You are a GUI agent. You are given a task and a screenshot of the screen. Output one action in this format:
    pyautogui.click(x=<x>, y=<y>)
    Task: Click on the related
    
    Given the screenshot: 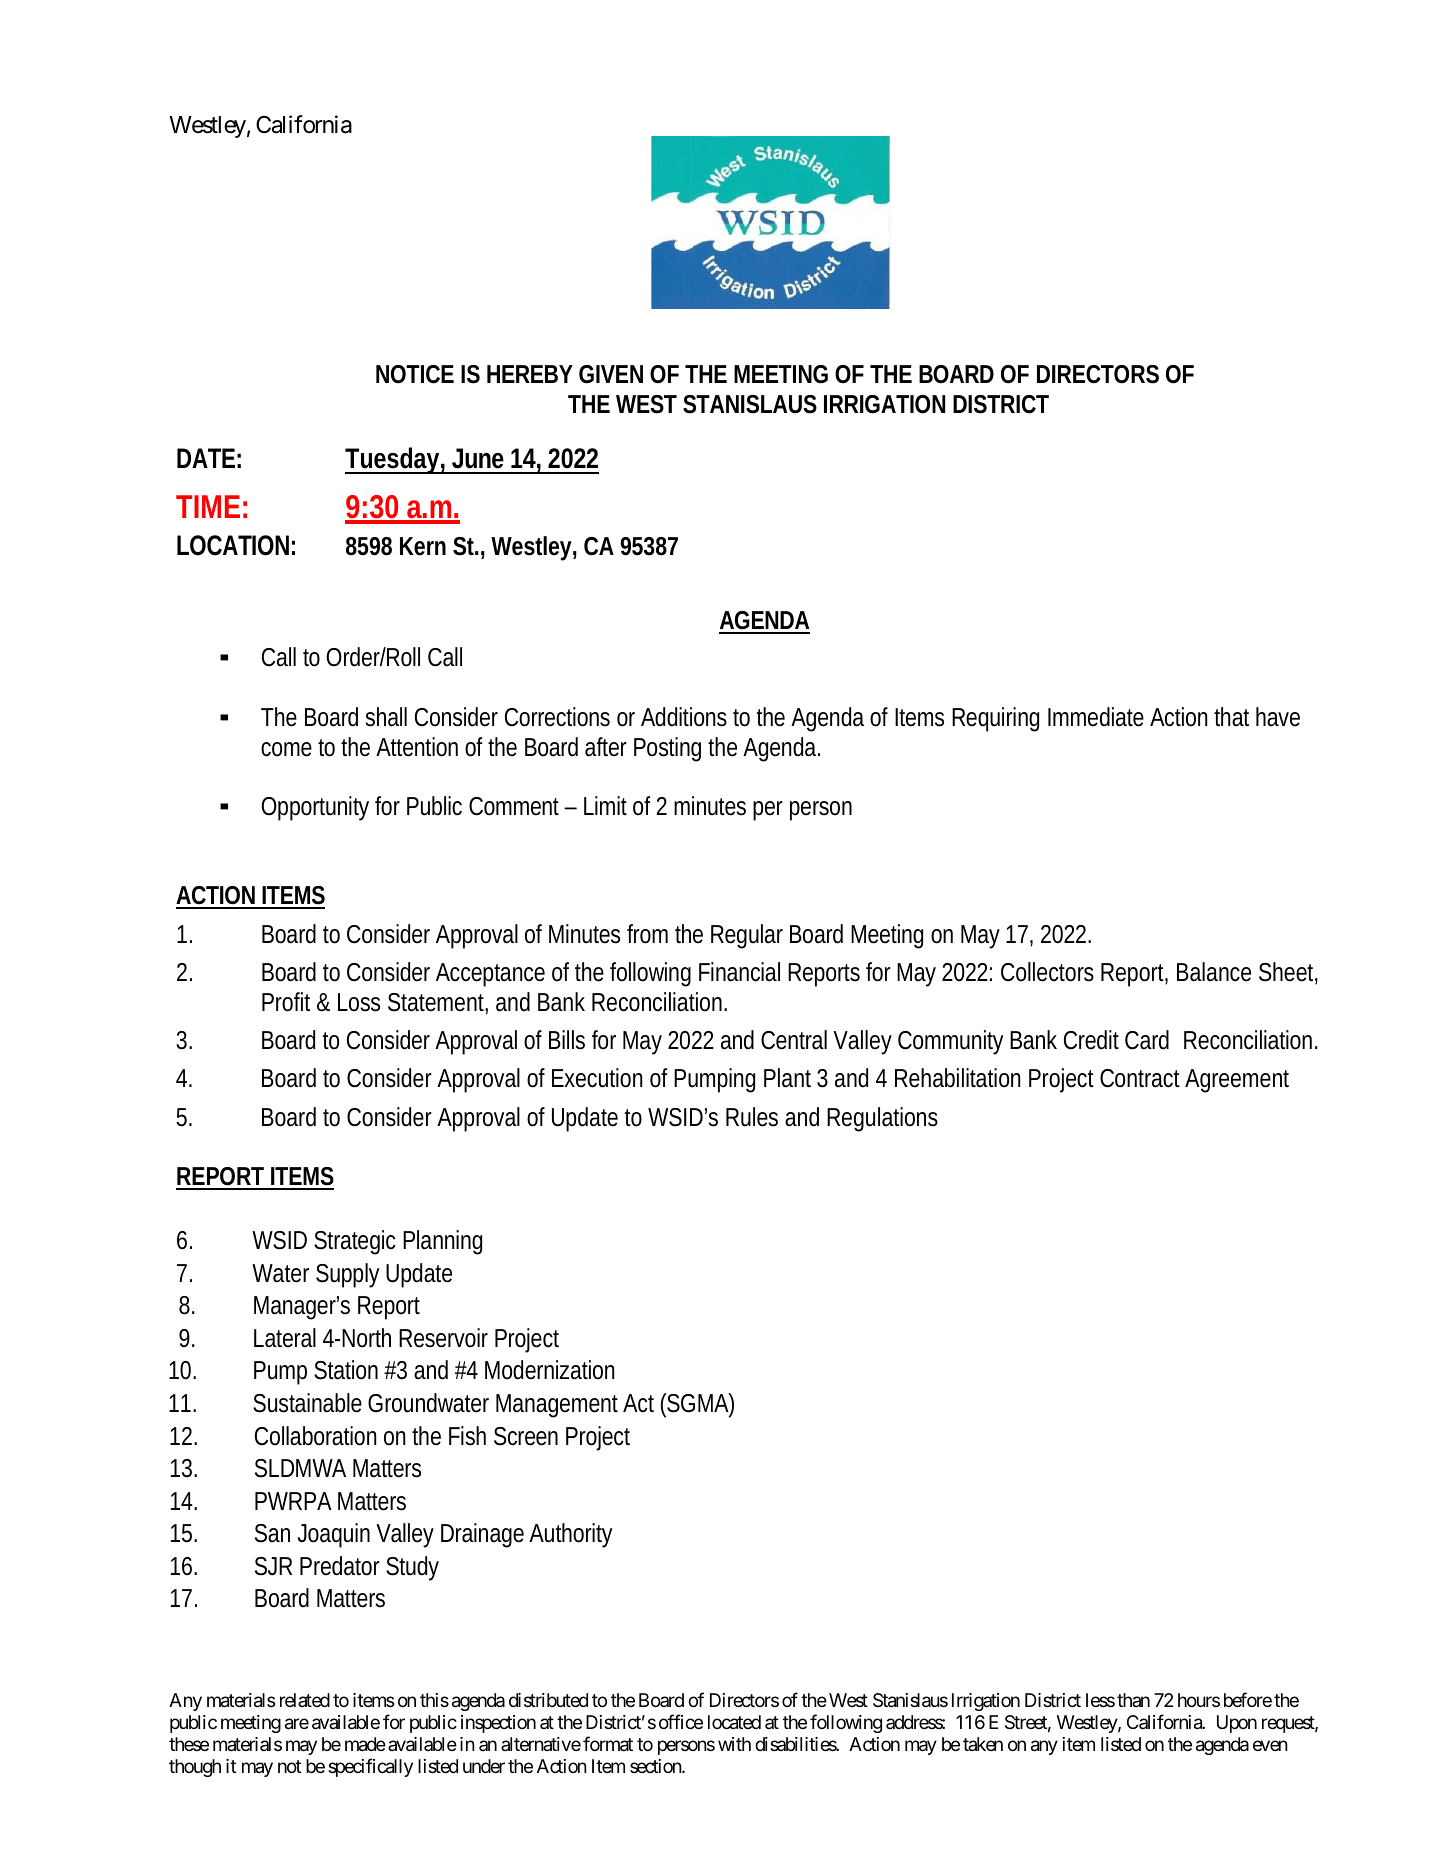 What is the action you would take?
    pyautogui.click(x=305, y=1700)
